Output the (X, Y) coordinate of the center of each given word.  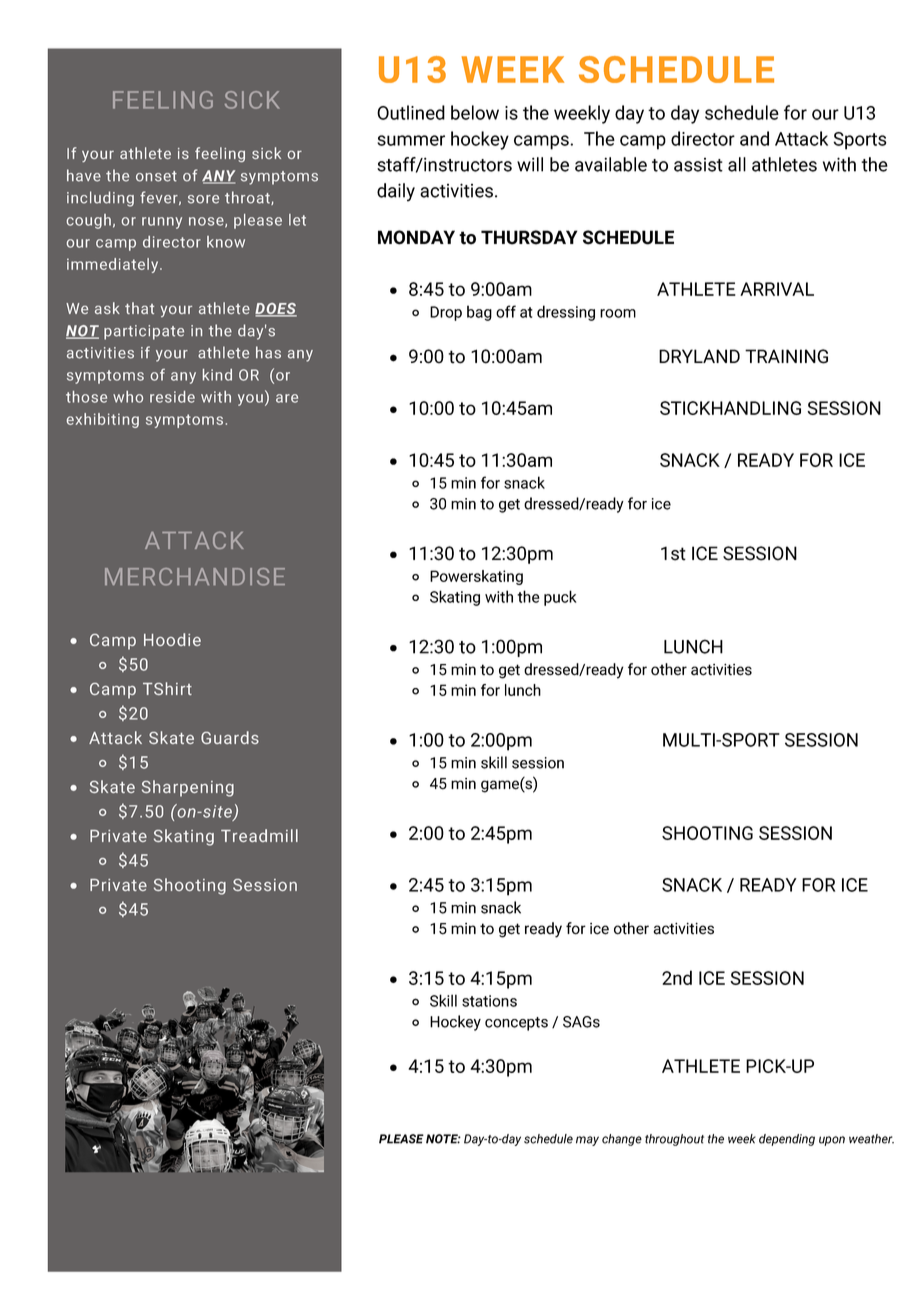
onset (156, 176)
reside (172, 397)
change (622, 1140)
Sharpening (188, 788)
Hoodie (172, 639)
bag (479, 313)
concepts (516, 1024)
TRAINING (786, 356)
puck (560, 598)
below (475, 112)
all (737, 164)
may (587, 1141)
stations (489, 1001)
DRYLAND (699, 356)
